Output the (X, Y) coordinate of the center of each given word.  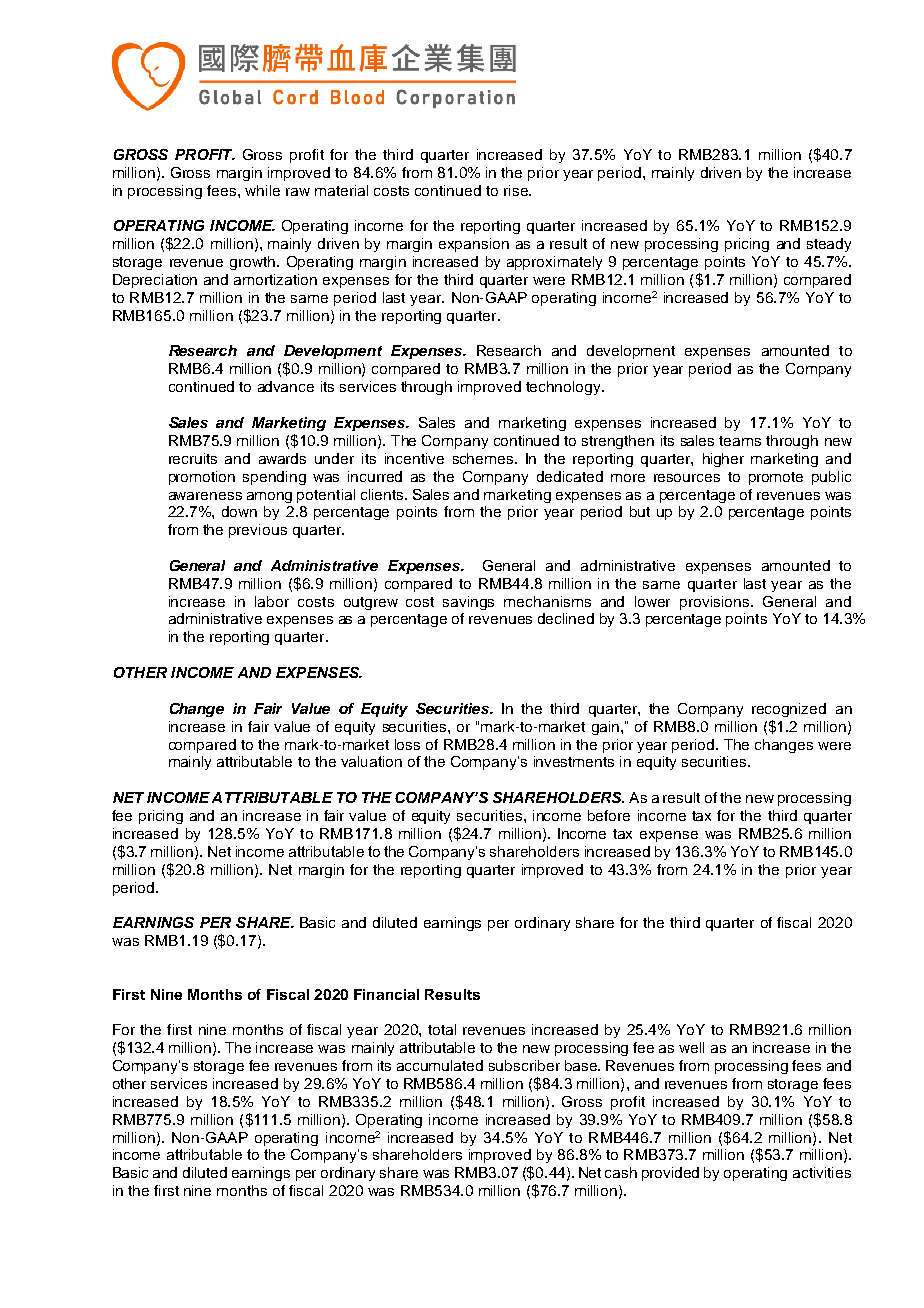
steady (829, 245)
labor (272, 601)
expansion (474, 245)
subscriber (524, 1065)
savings (468, 603)
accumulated (440, 1065)
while (262, 190)
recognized (789, 710)
